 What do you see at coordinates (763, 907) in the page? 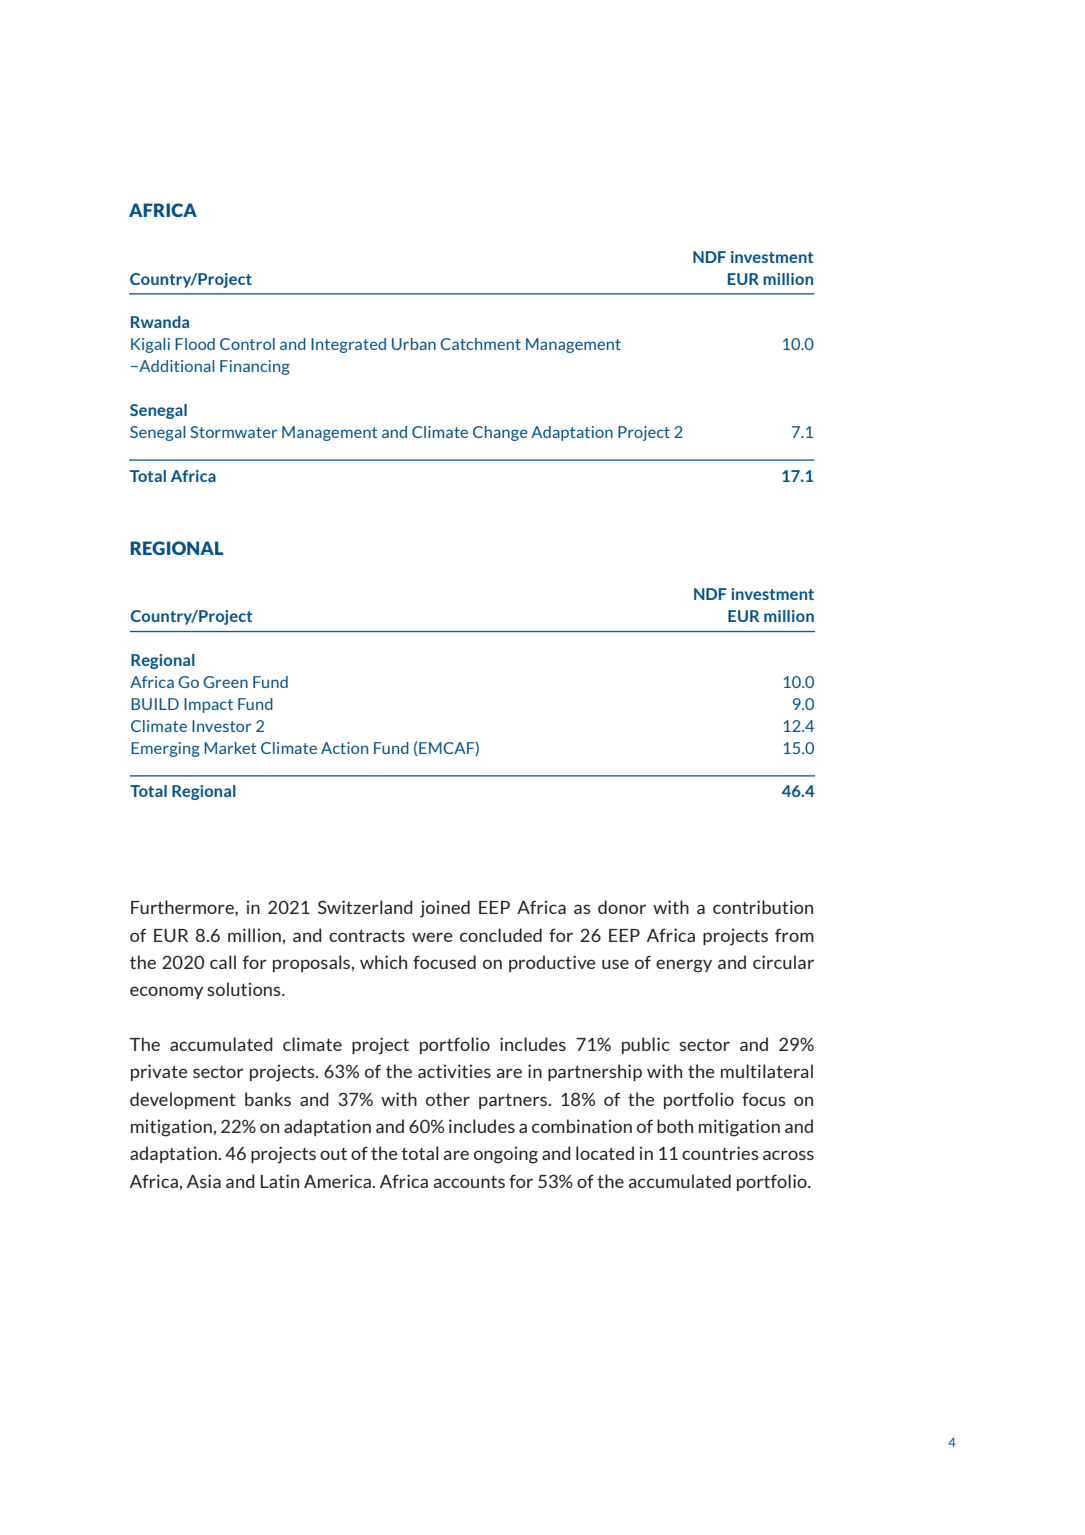
I see `contribution` at bounding box center [763, 907].
